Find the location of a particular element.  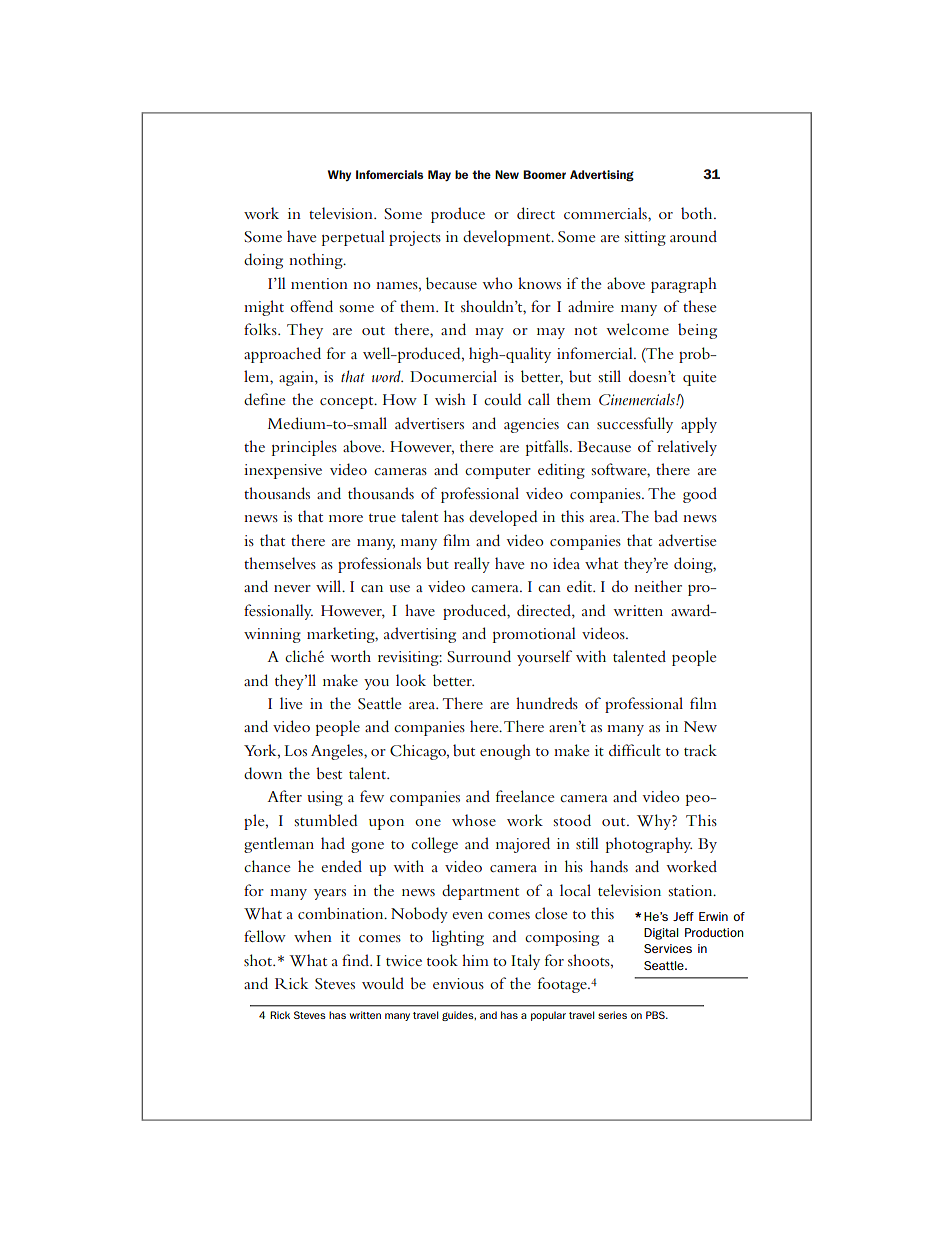

computer is located at coordinates (498, 473).
